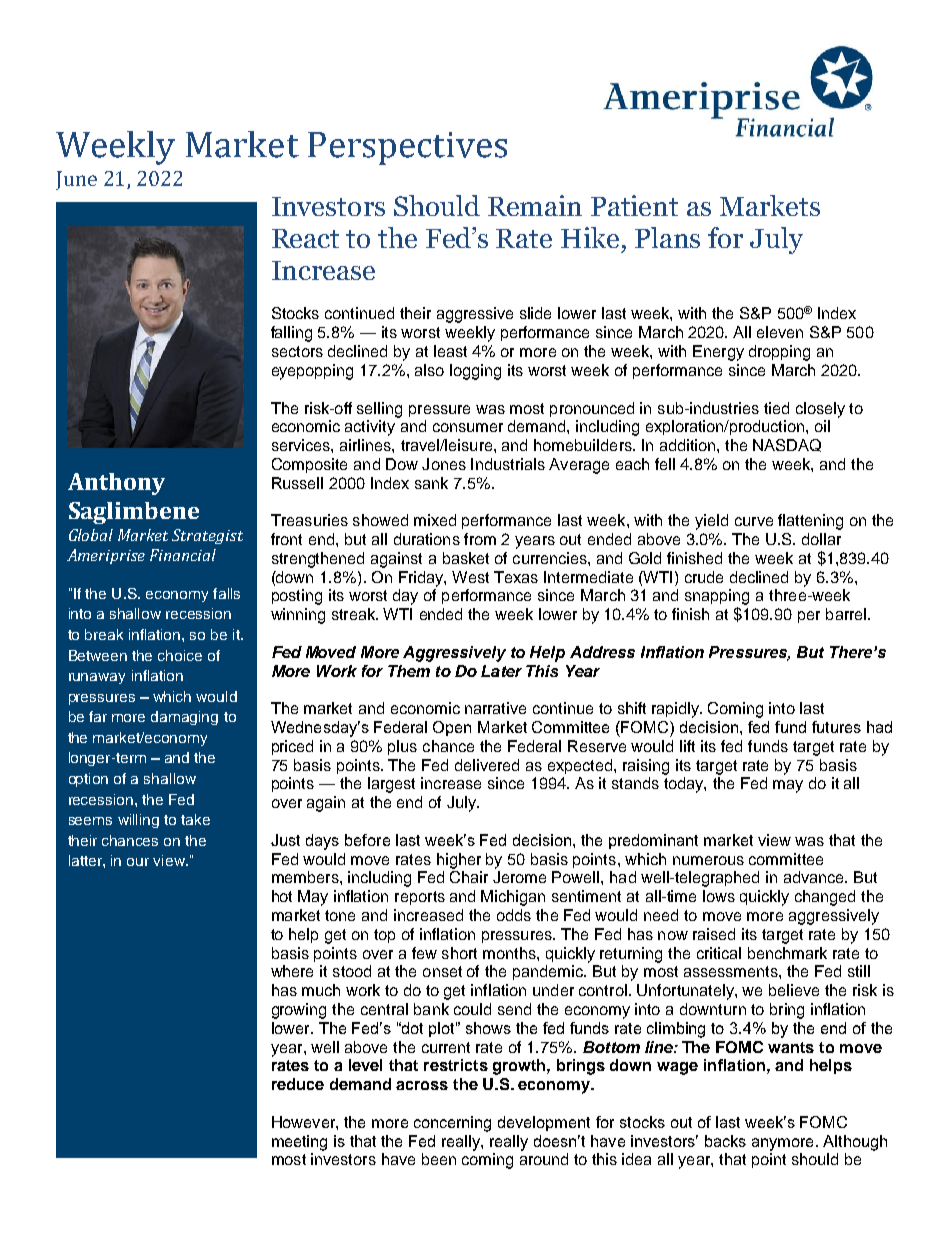 The width and height of the screenshot is (952, 1233). Describe the element at coordinates (299, 1143) in the screenshot. I see `meeting` at that location.
